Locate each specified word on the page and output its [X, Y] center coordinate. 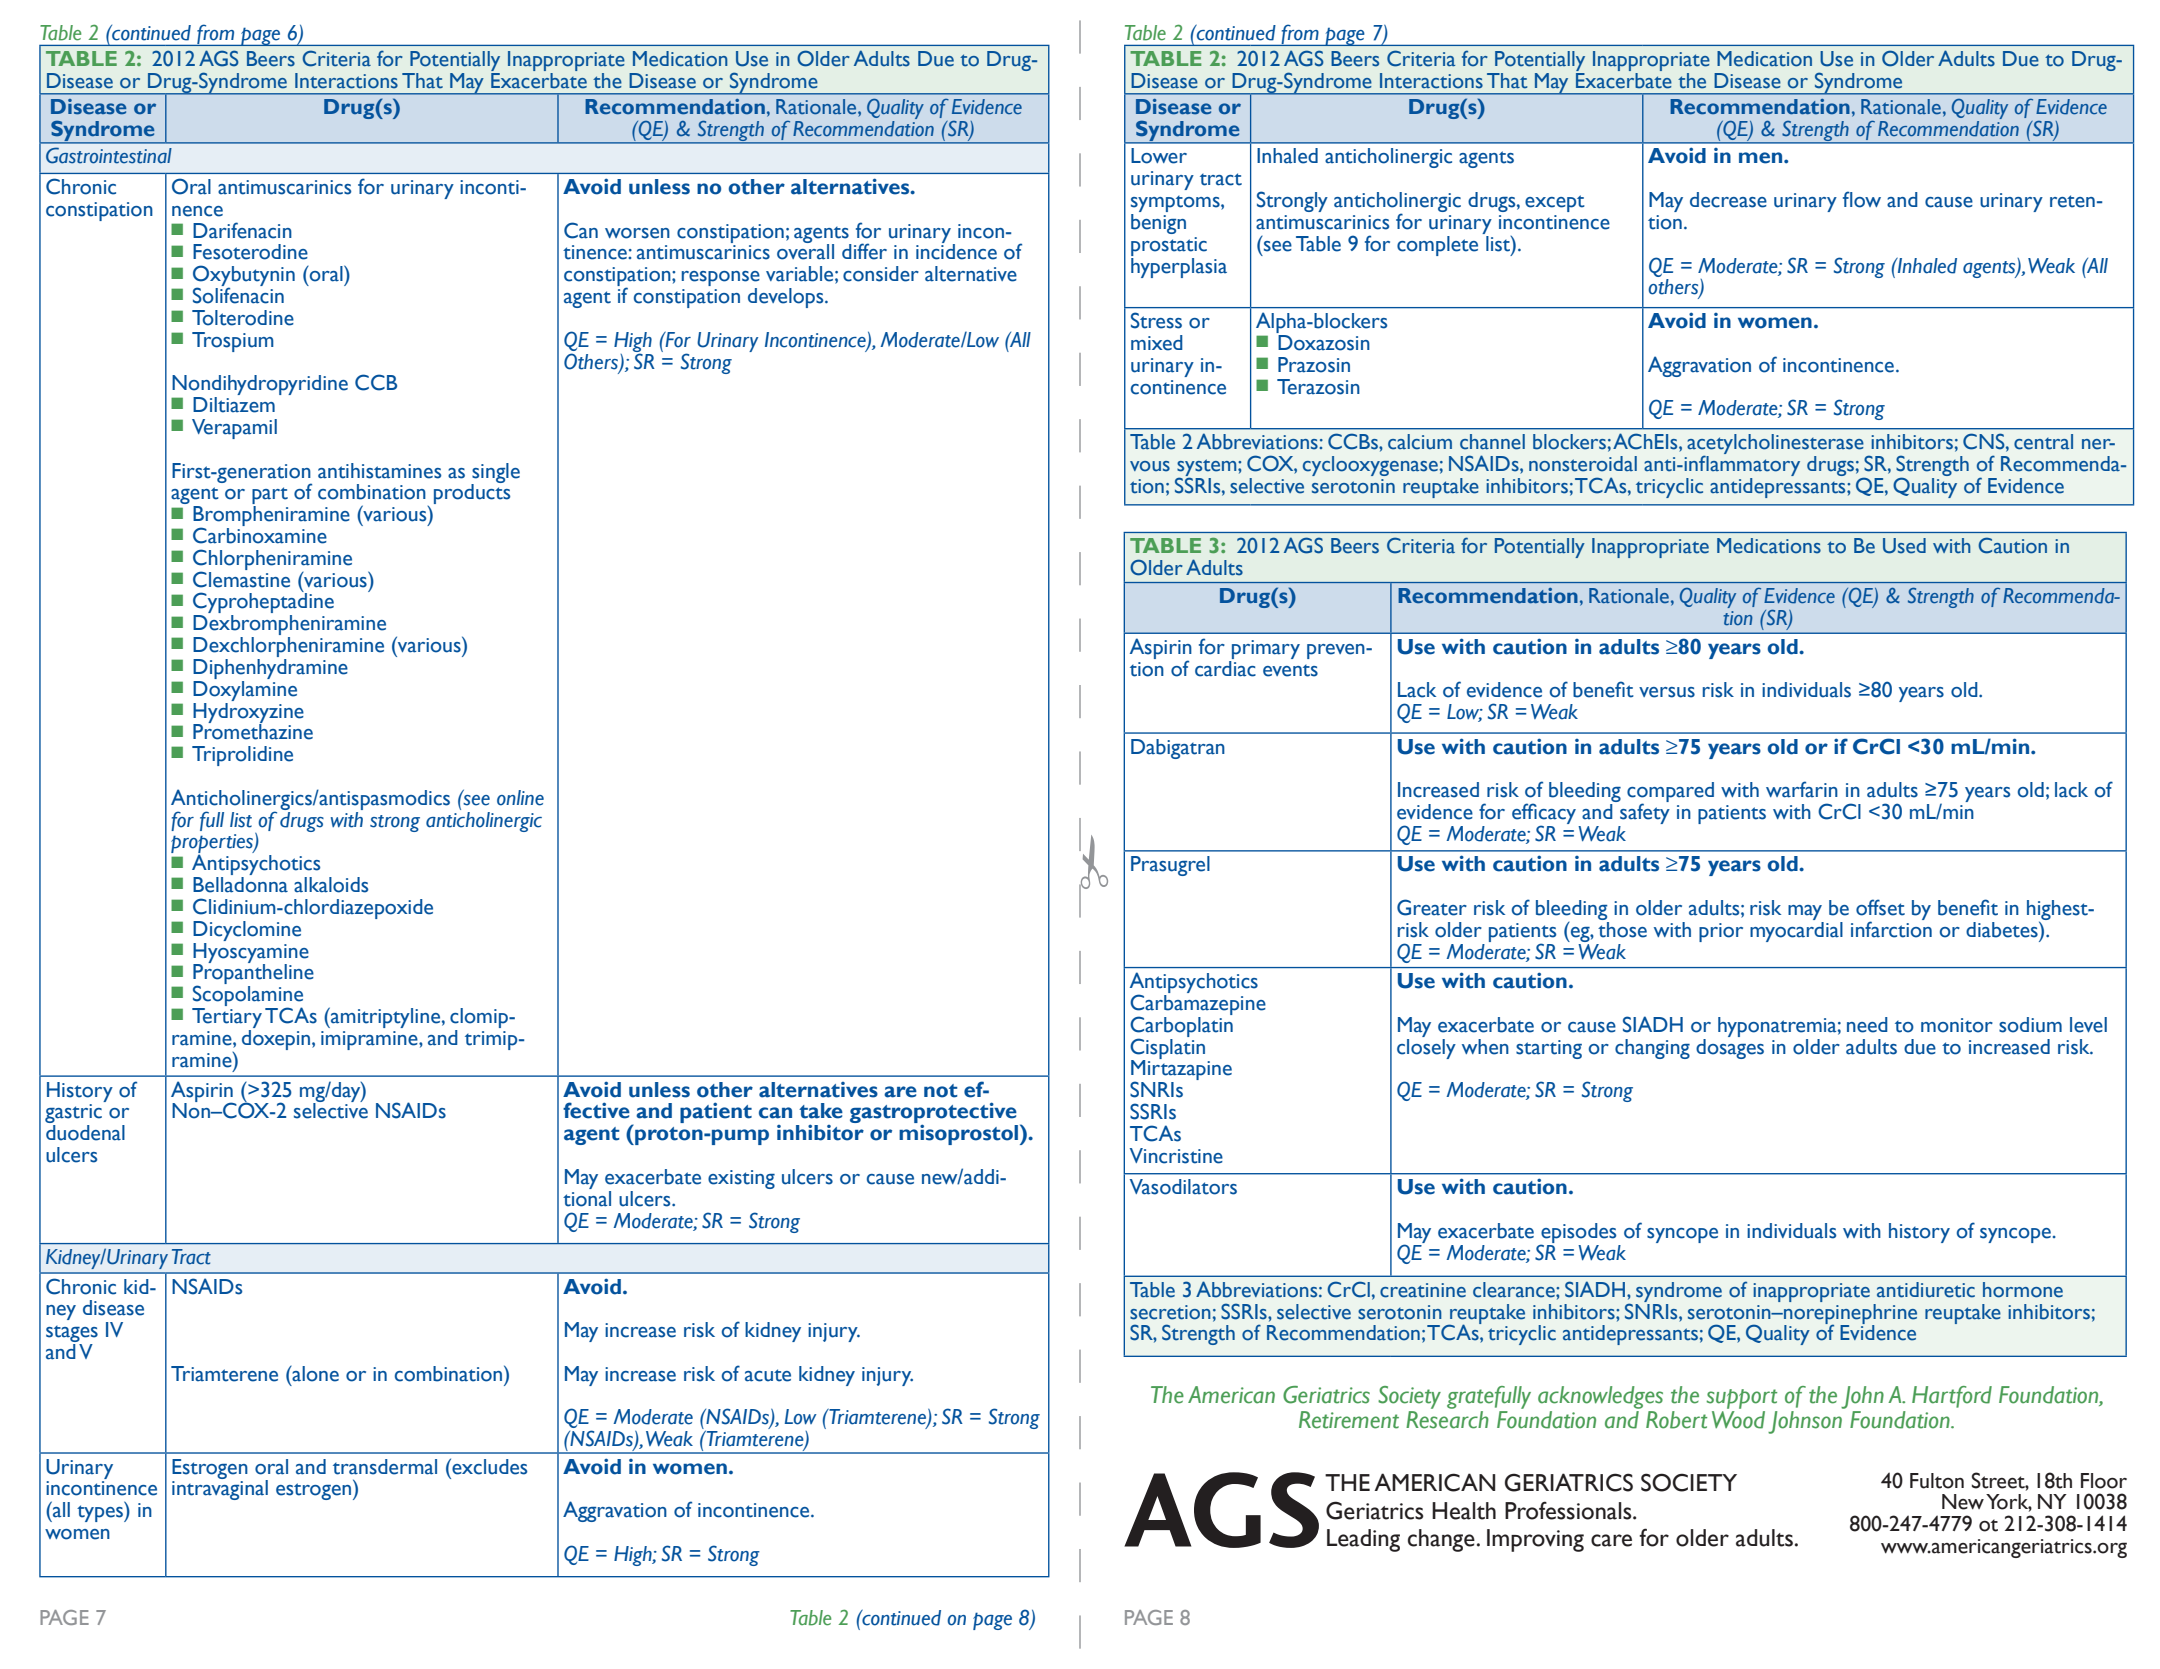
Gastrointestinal [109, 155]
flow [1862, 199]
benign [1158, 224]
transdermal [385, 1467]
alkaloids [331, 885]
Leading [1363, 1540]
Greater [1432, 907]
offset [1880, 907]
